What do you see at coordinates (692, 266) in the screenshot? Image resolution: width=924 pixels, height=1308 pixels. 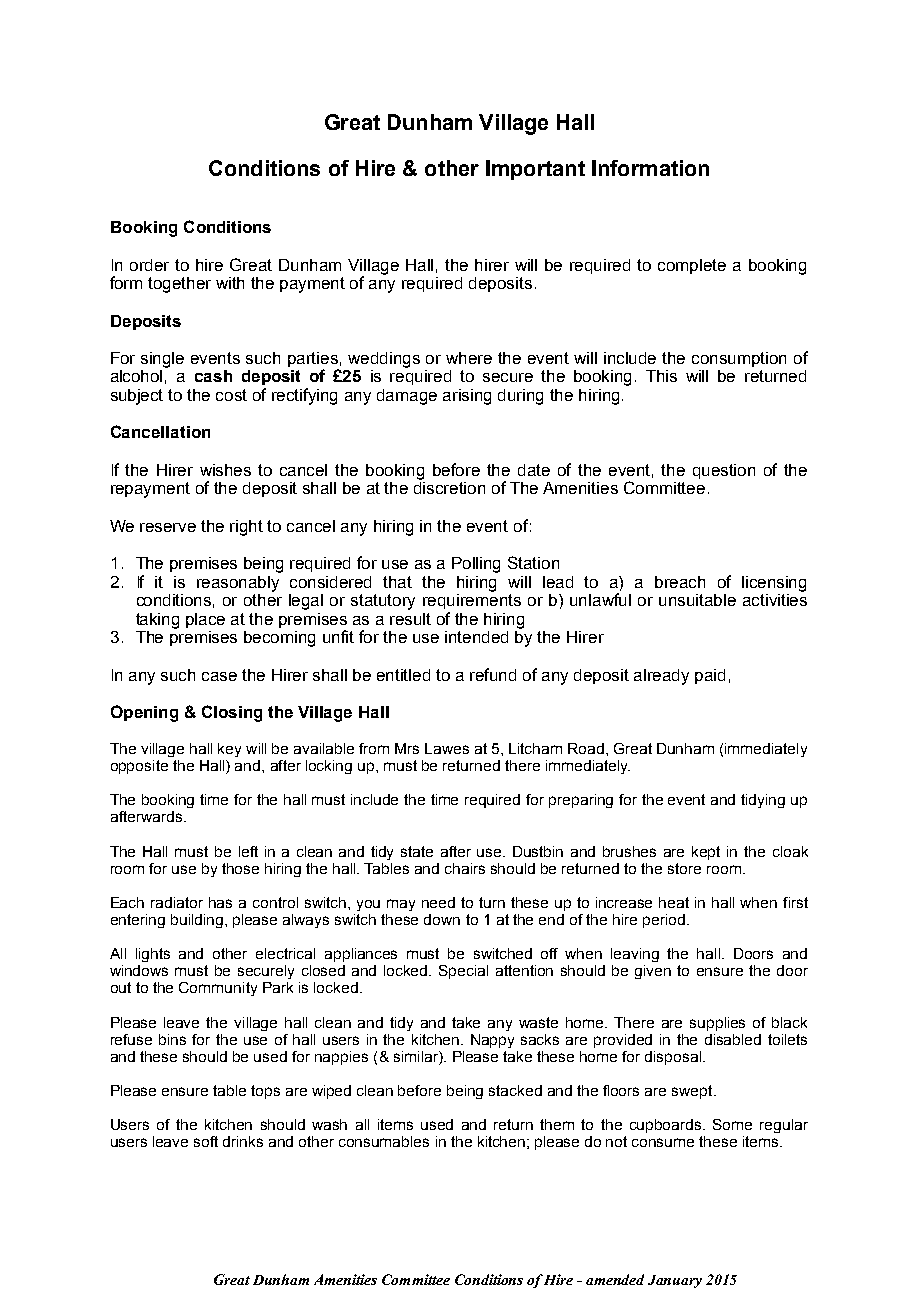 I see `complete` at bounding box center [692, 266].
